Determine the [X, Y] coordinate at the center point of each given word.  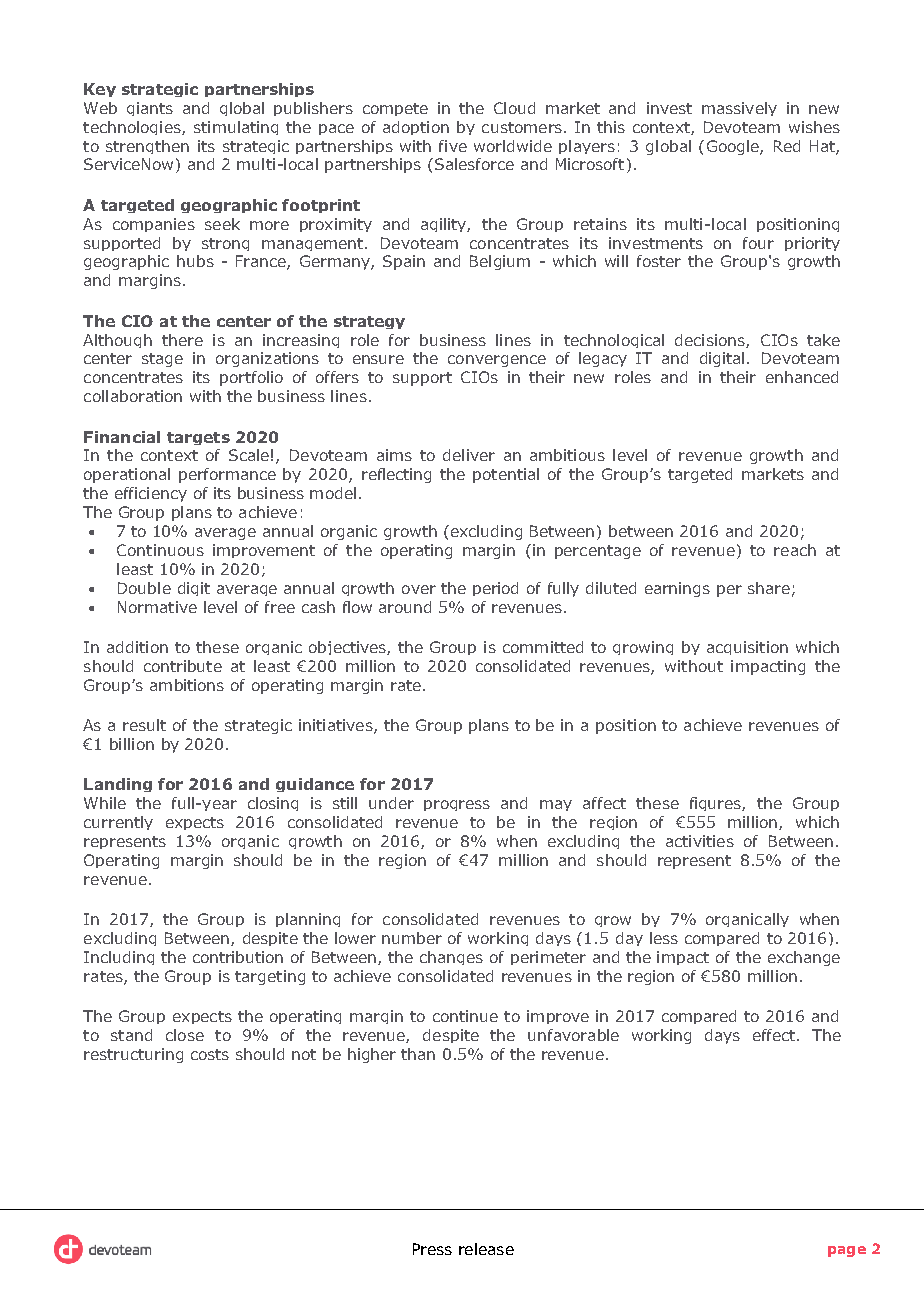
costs [210, 1054]
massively [739, 109]
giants [150, 109]
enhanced [802, 377]
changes [451, 958]
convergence [497, 361]
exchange [804, 958]
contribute [183, 666]
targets [198, 438]
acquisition [747, 648]
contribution [238, 957]
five [453, 146]
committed [543, 647]
